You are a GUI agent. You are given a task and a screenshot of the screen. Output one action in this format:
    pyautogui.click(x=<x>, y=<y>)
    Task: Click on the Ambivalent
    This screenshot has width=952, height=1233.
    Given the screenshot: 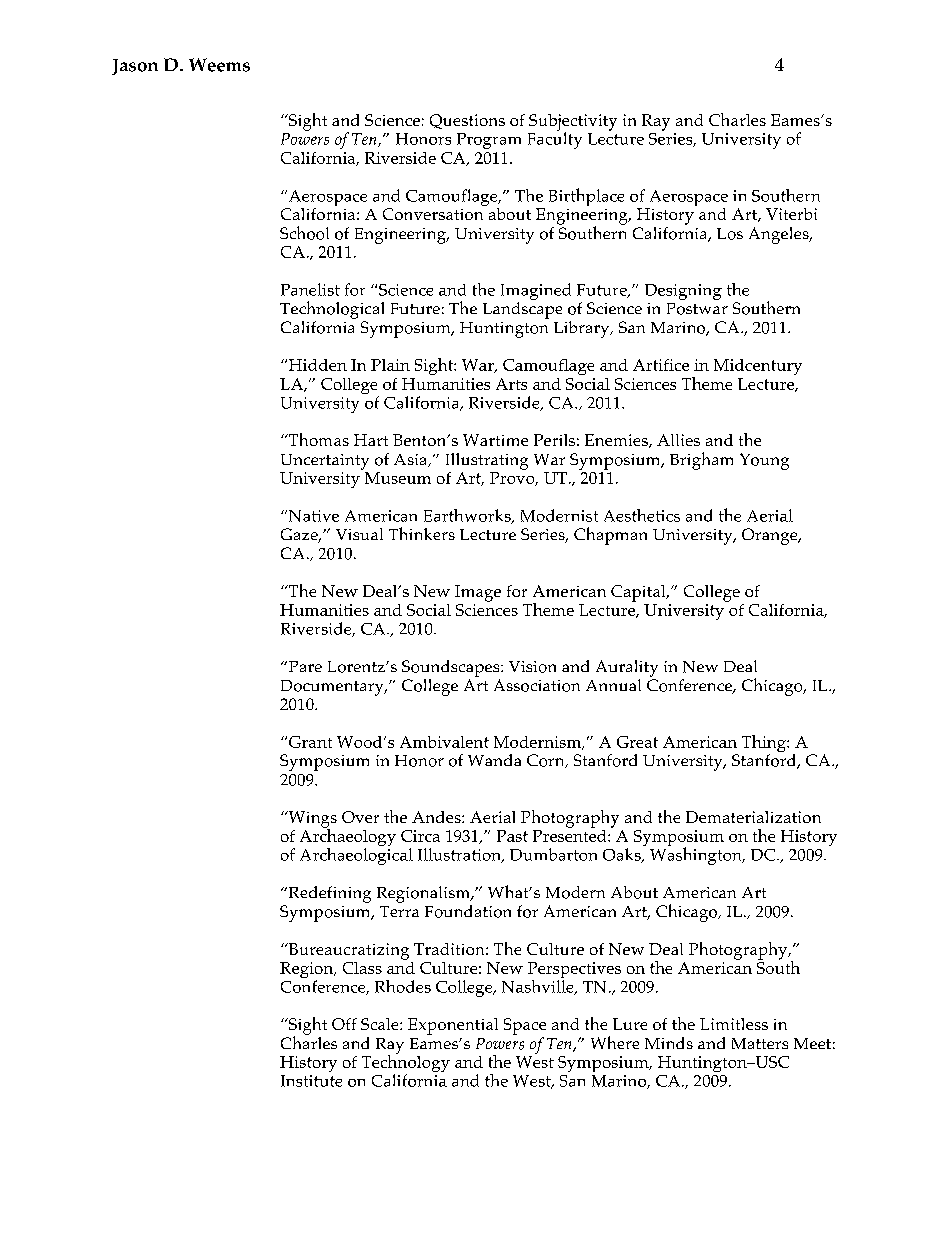 What is the action you would take?
    pyautogui.click(x=444, y=742)
